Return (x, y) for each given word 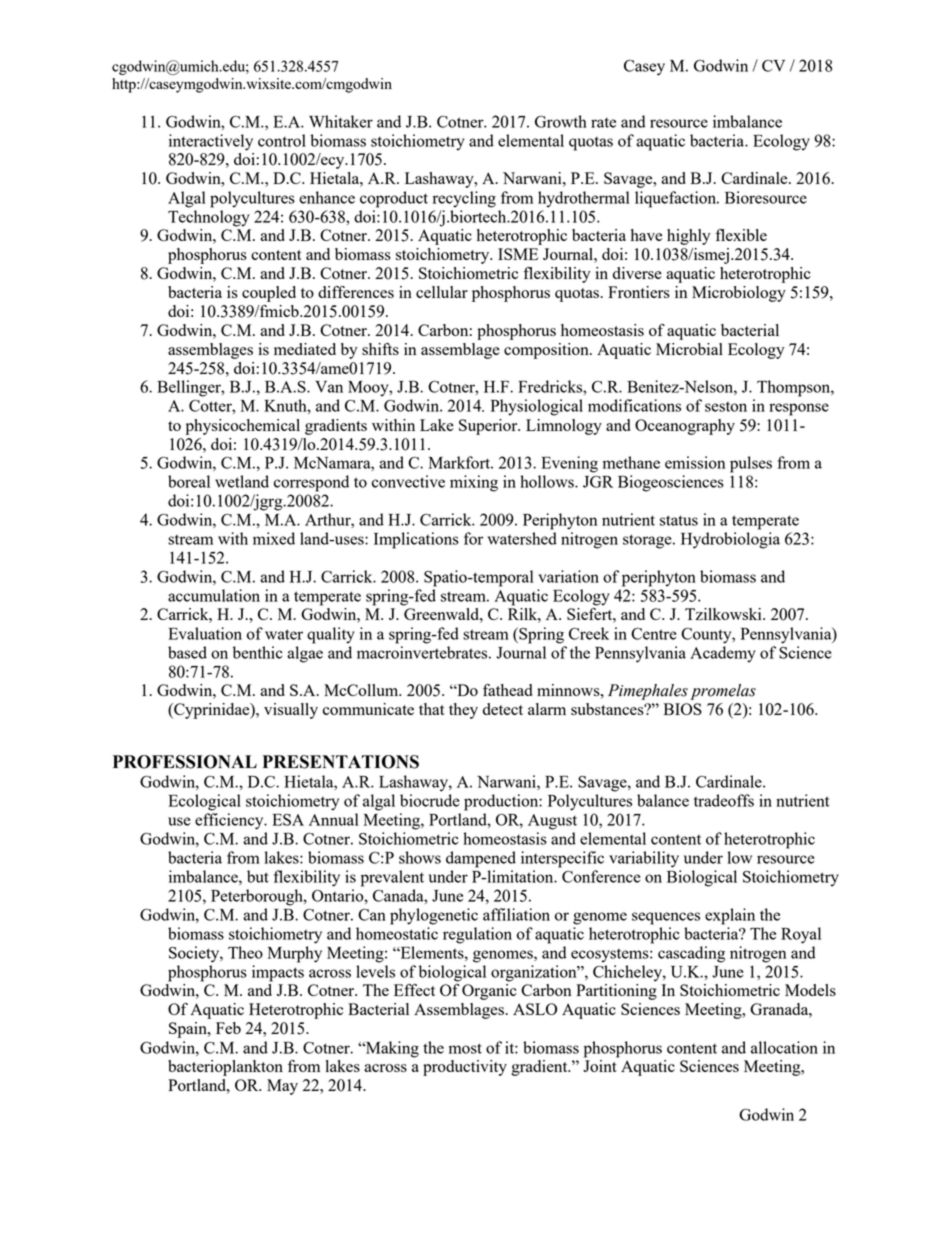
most (465, 1048)
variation (568, 576)
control (282, 140)
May (282, 1087)
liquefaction (677, 199)
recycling (464, 199)
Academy (723, 654)
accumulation (214, 595)
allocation (784, 1047)
